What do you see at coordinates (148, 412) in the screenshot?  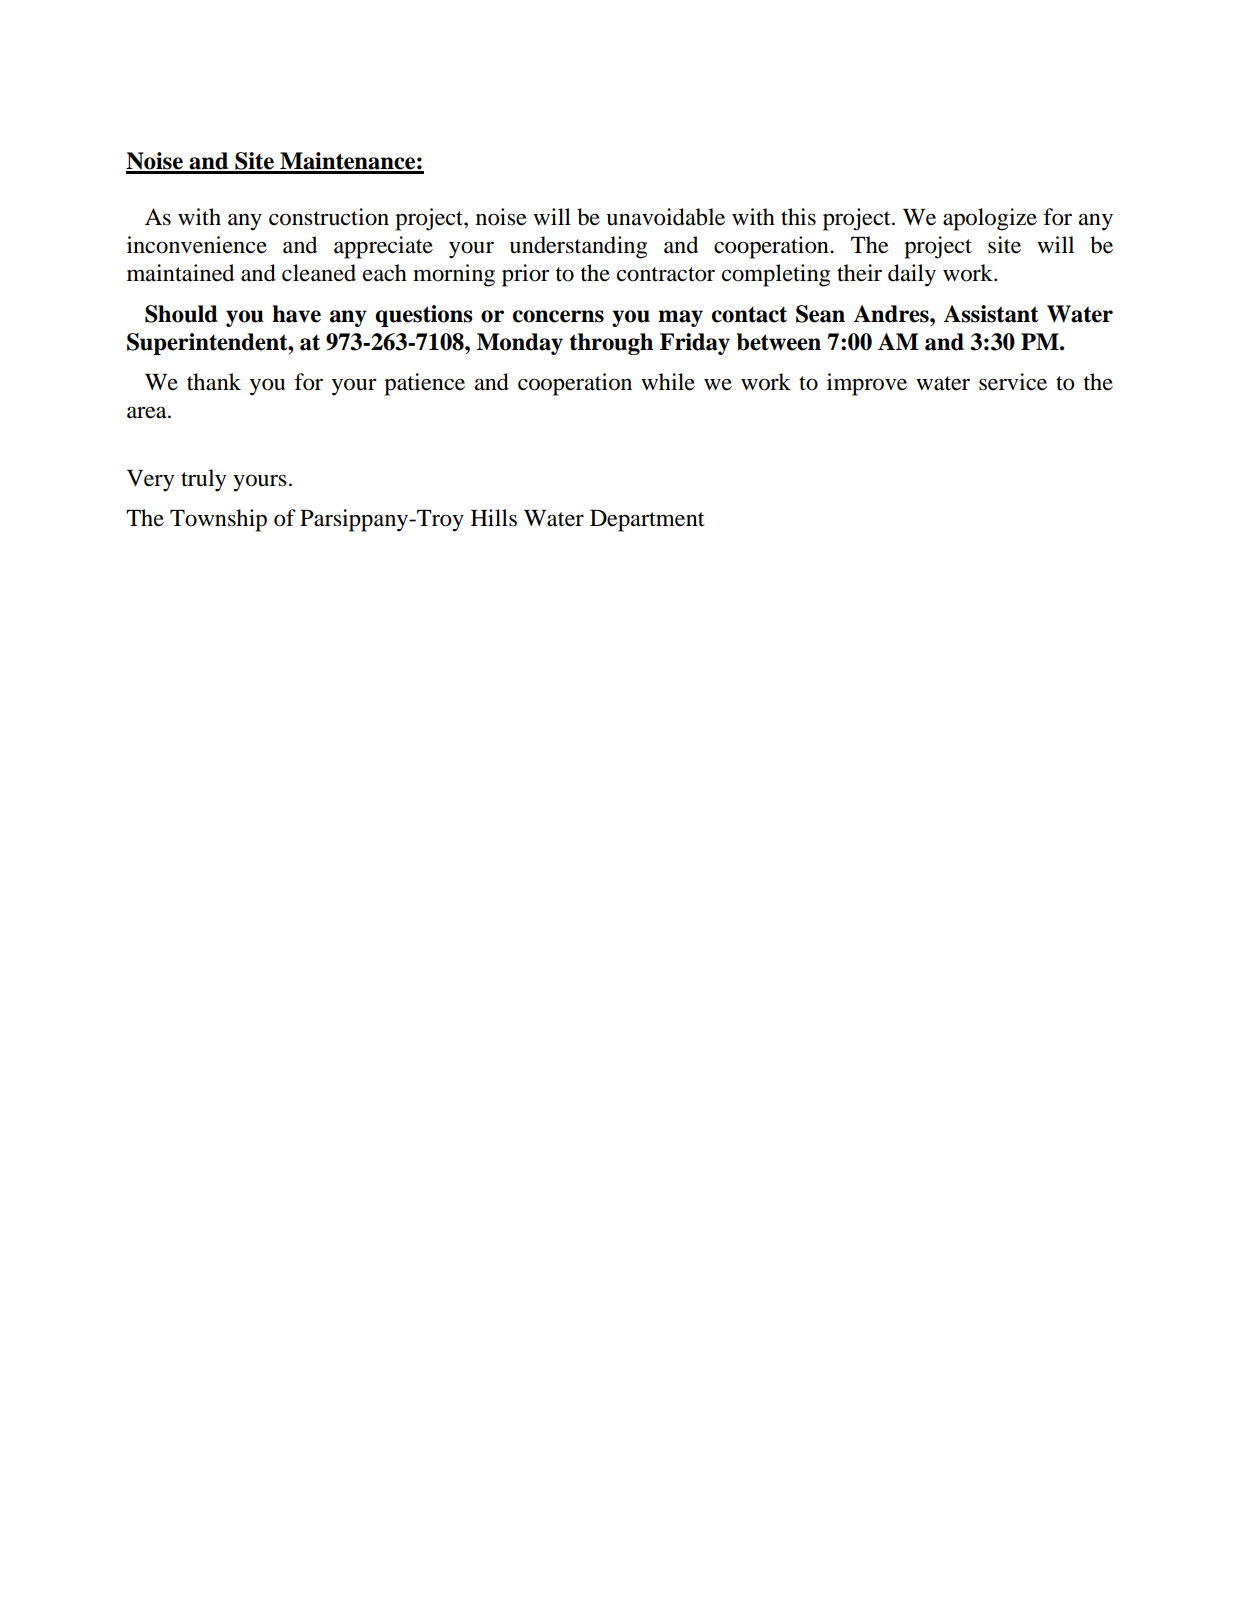 I see `area` at bounding box center [148, 412].
